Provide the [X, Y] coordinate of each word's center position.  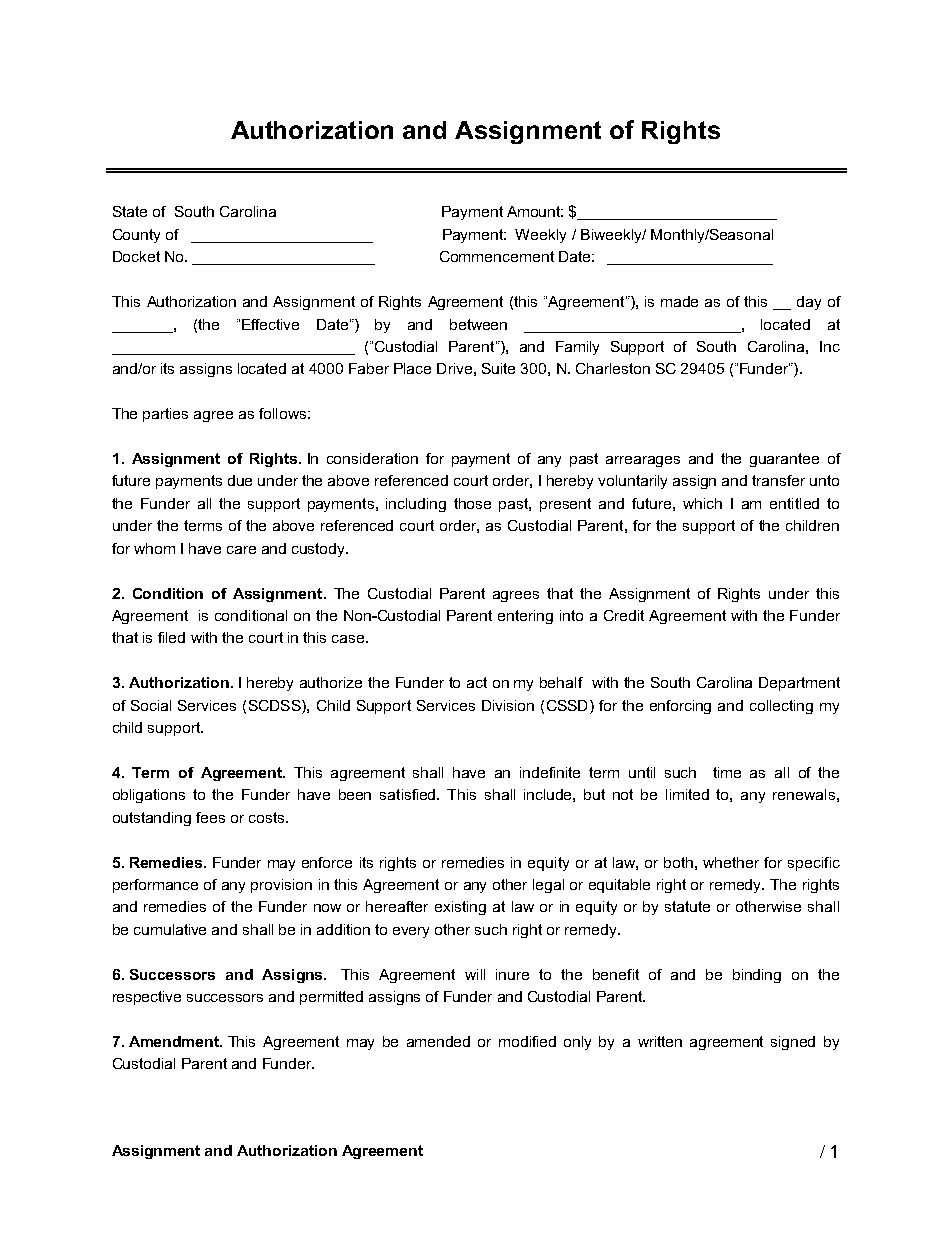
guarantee [784, 460]
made [679, 301]
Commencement [497, 256]
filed [171, 637]
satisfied [409, 794]
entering [525, 617]
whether [731, 862]
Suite [498, 368]
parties [165, 415]
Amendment [175, 1041]
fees [210, 817]
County [136, 236]
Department [799, 684]
